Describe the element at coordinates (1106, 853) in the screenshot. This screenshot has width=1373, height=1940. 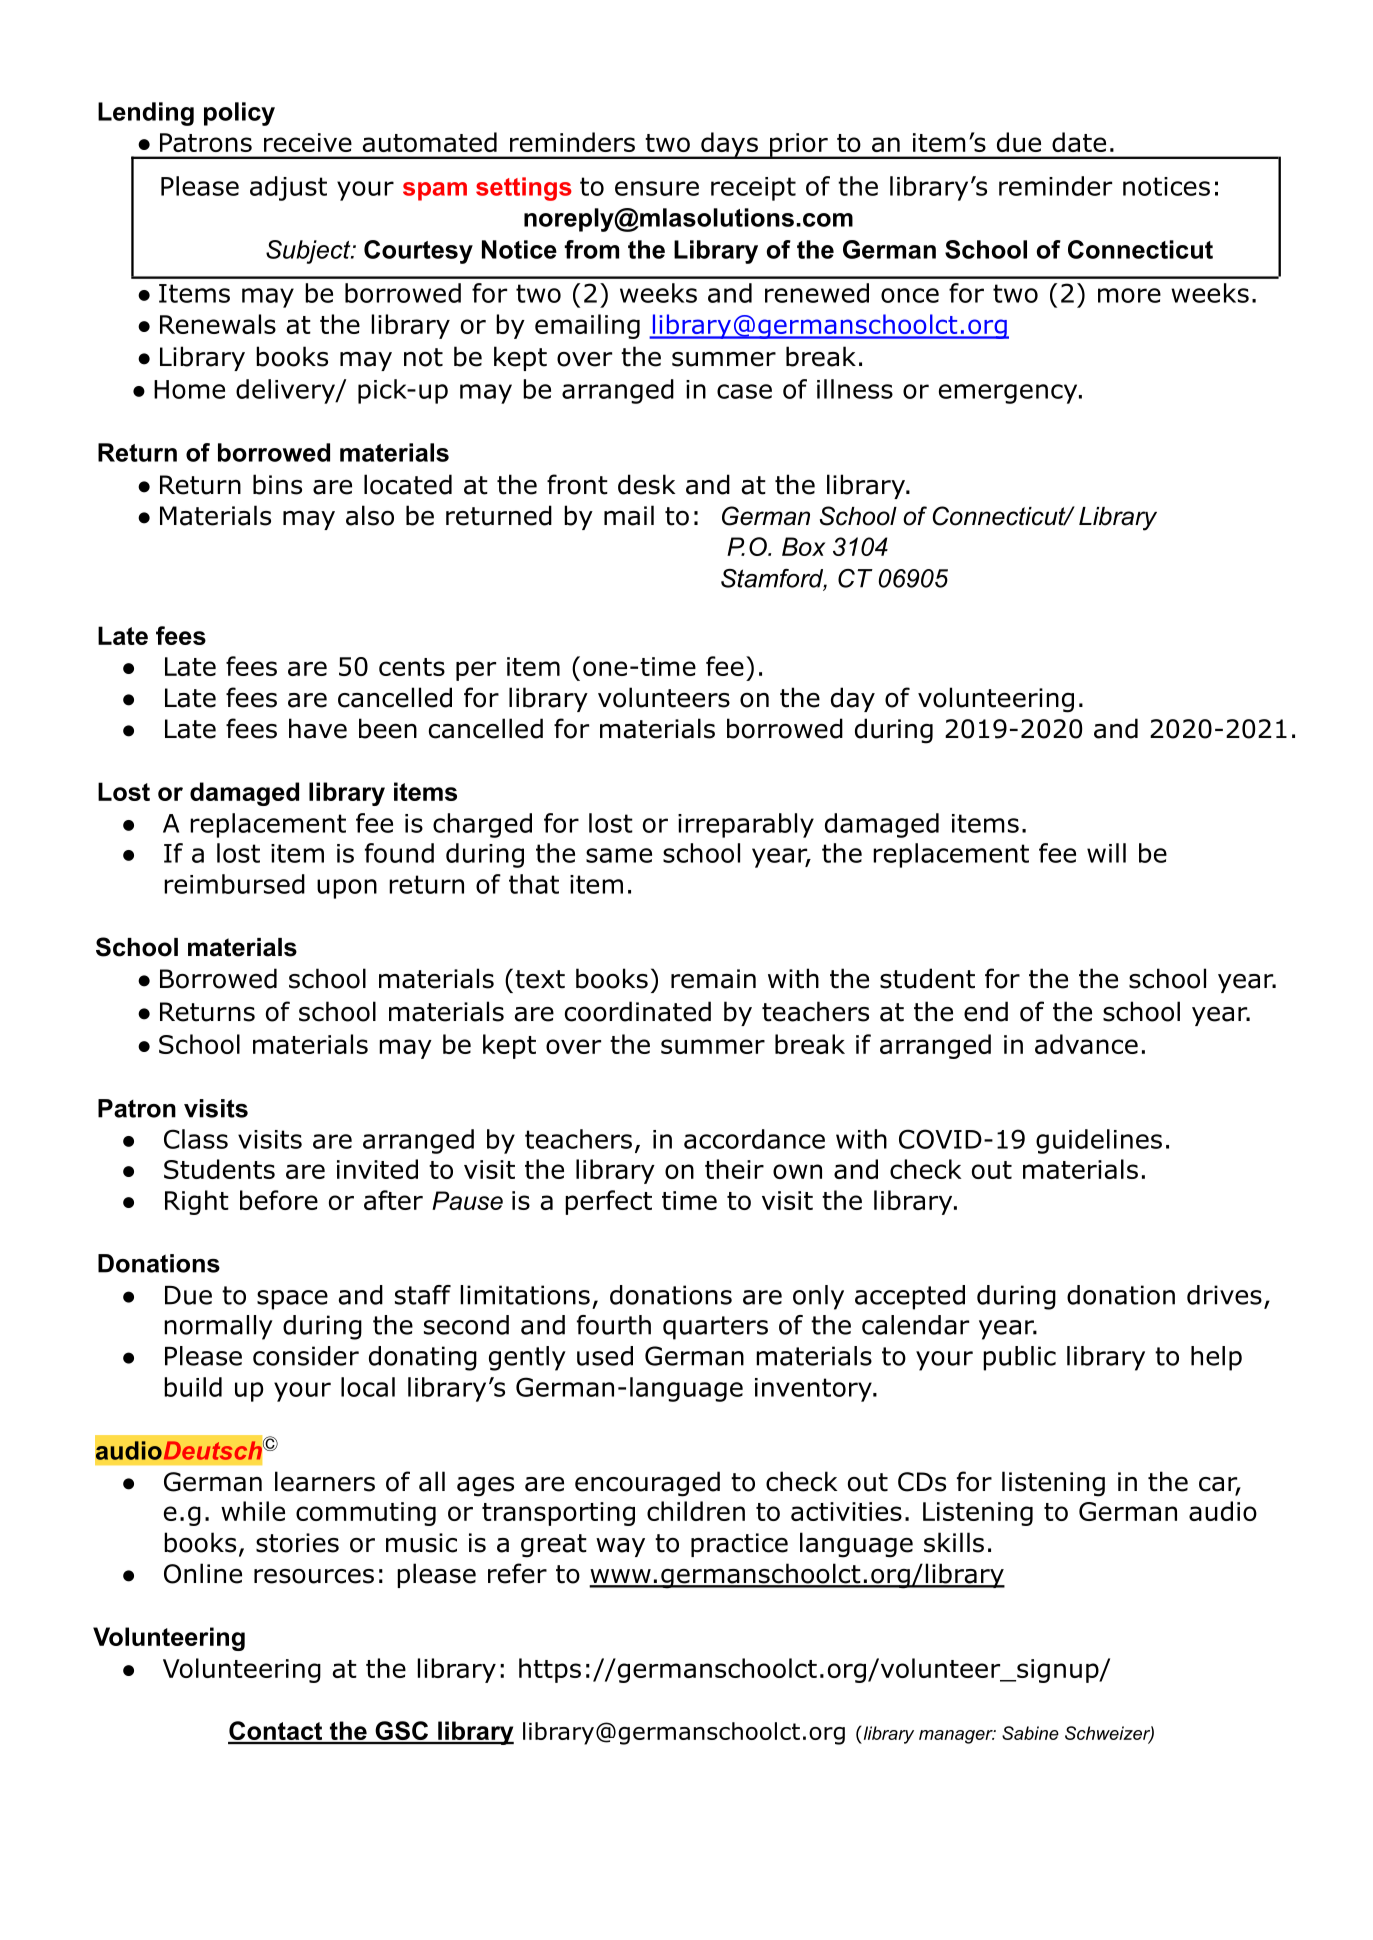
I see `will` at that location.
